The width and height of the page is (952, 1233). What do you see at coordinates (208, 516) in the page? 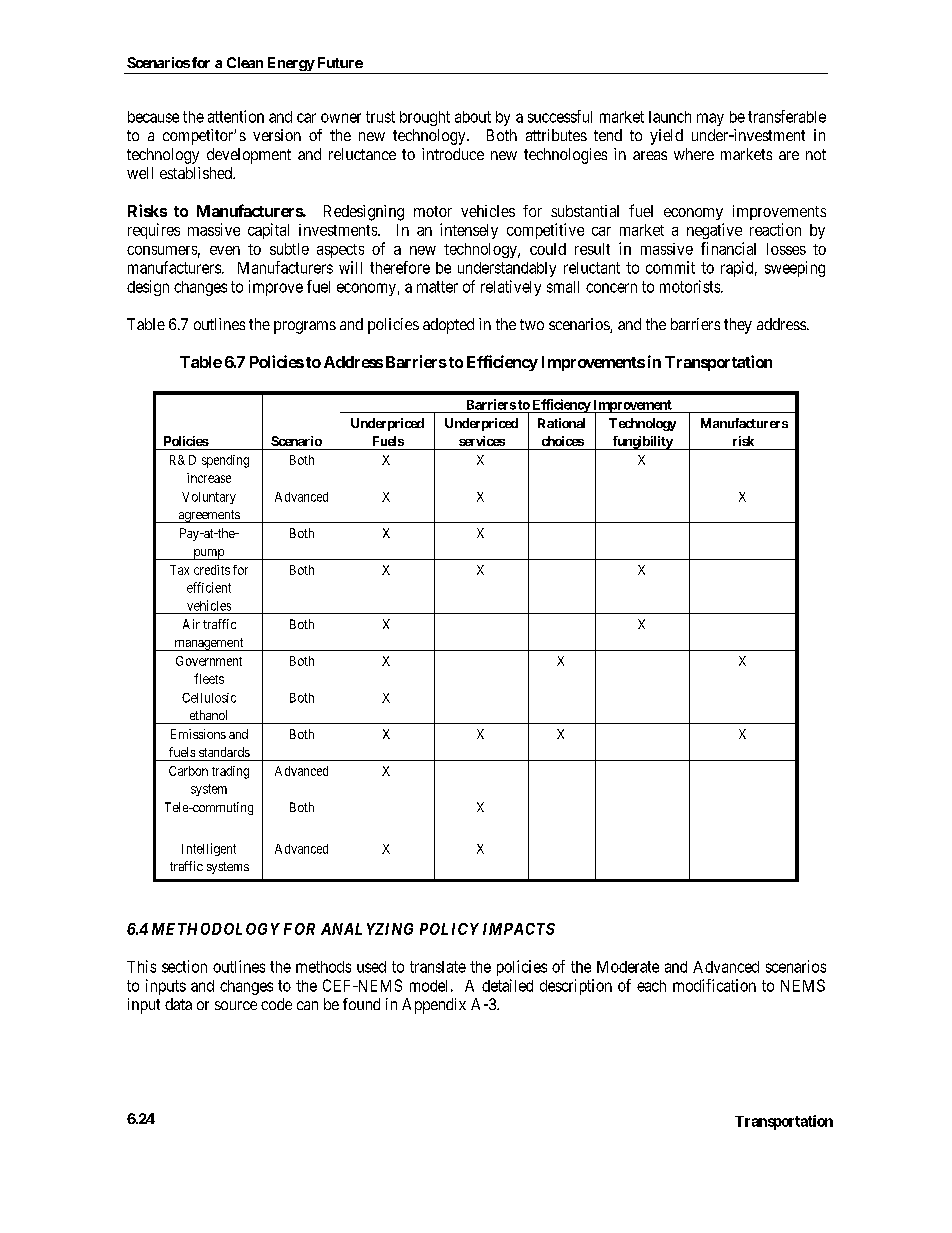
I see `agreements` at bounding box center [208, 516].
